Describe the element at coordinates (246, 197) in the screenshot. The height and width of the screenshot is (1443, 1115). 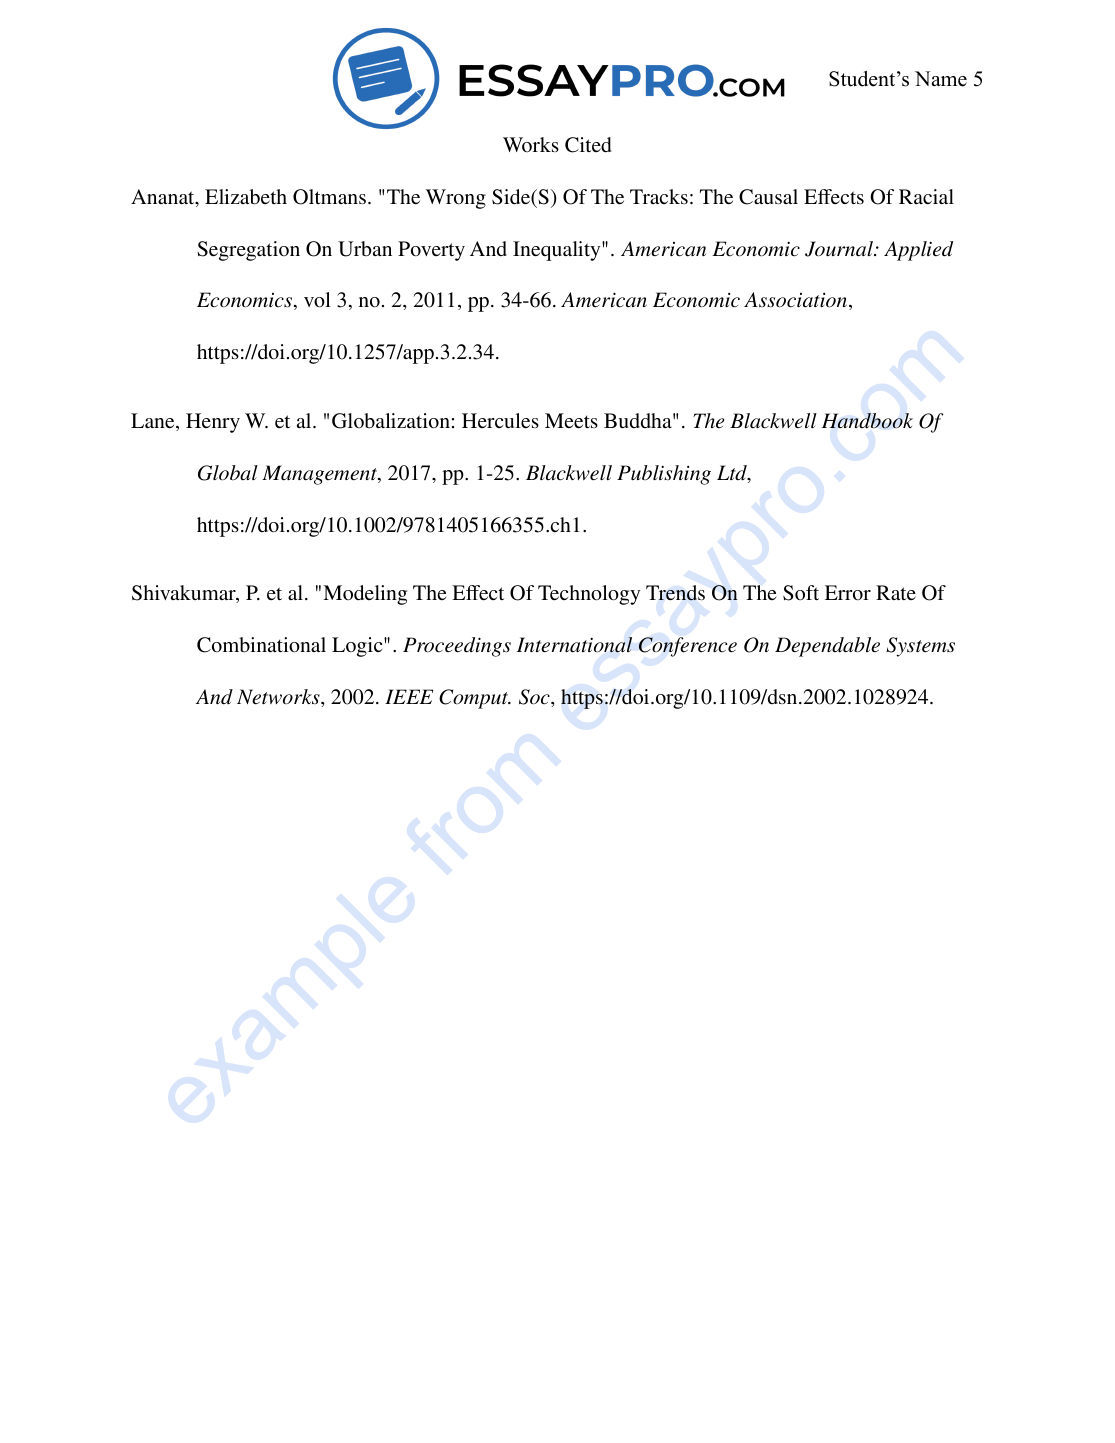
I see `Elizabeth` at that location.
